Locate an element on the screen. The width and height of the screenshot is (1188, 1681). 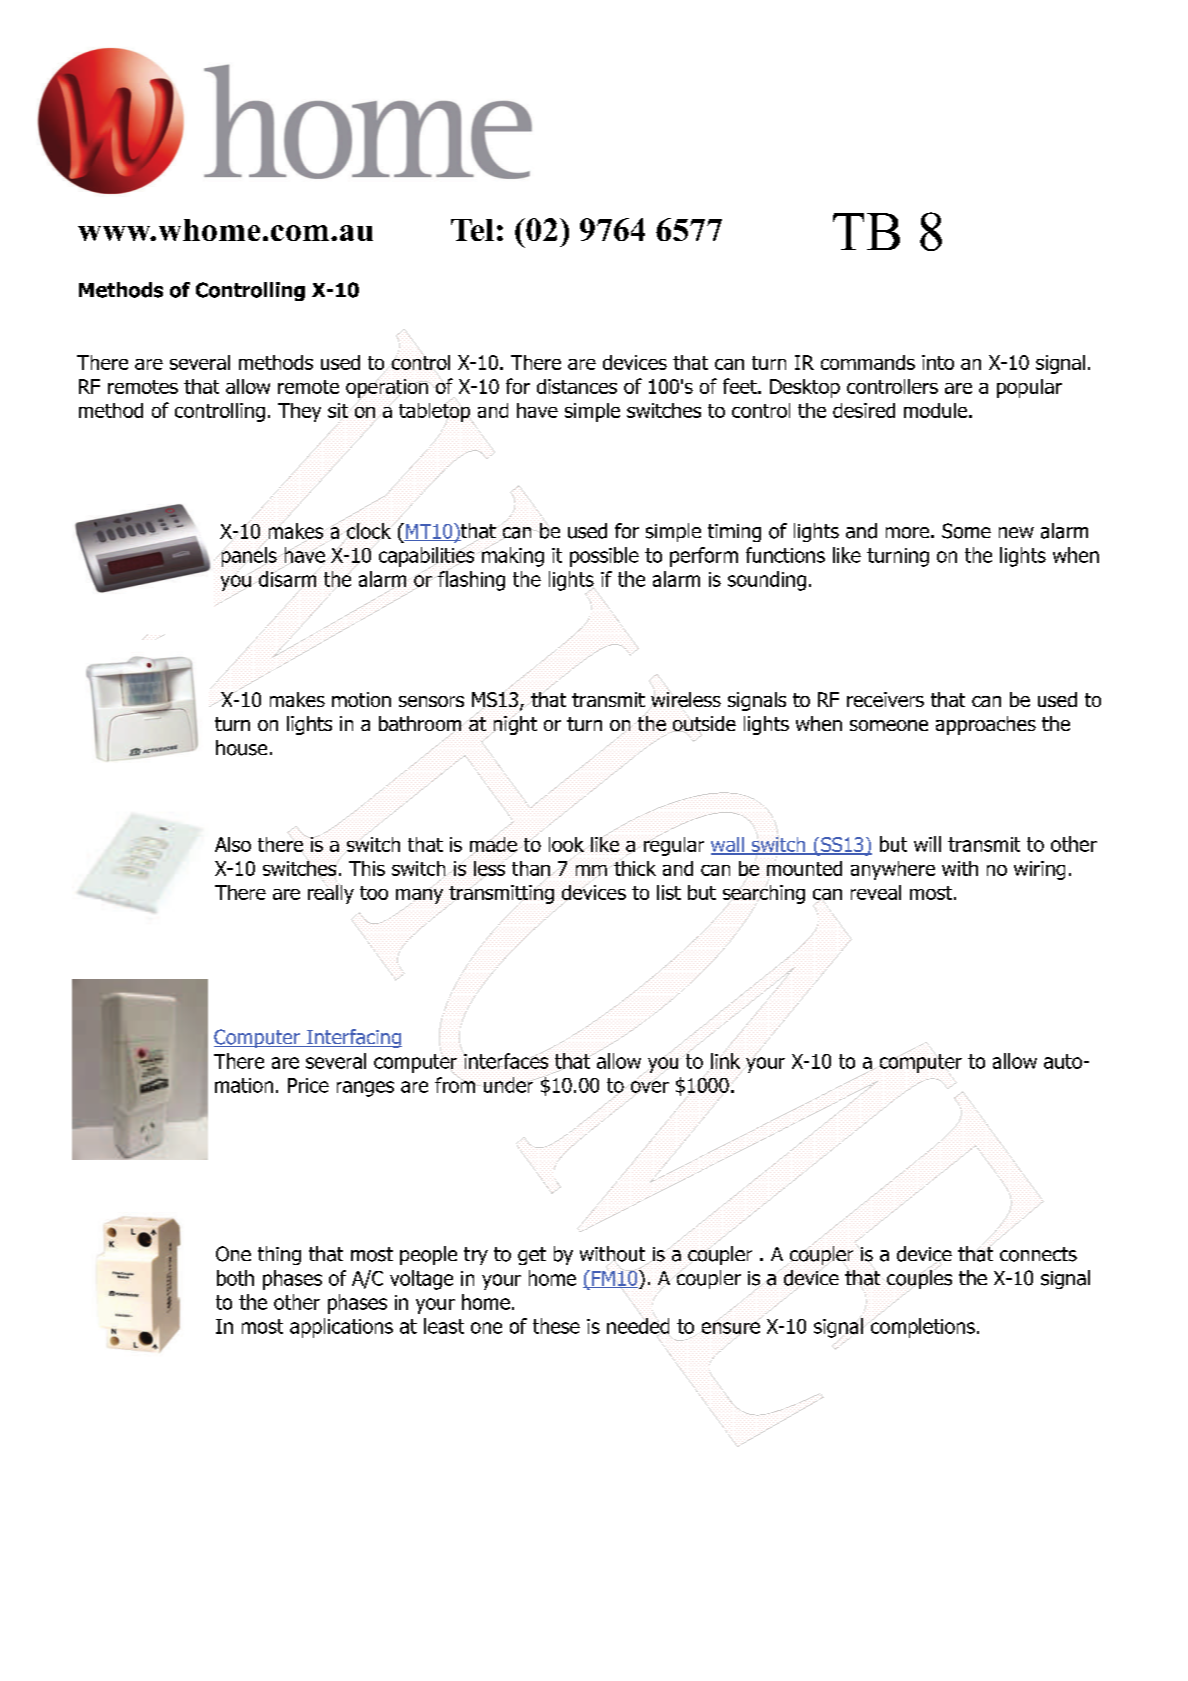
Interfacing is located at coordinates (353, 1038).
